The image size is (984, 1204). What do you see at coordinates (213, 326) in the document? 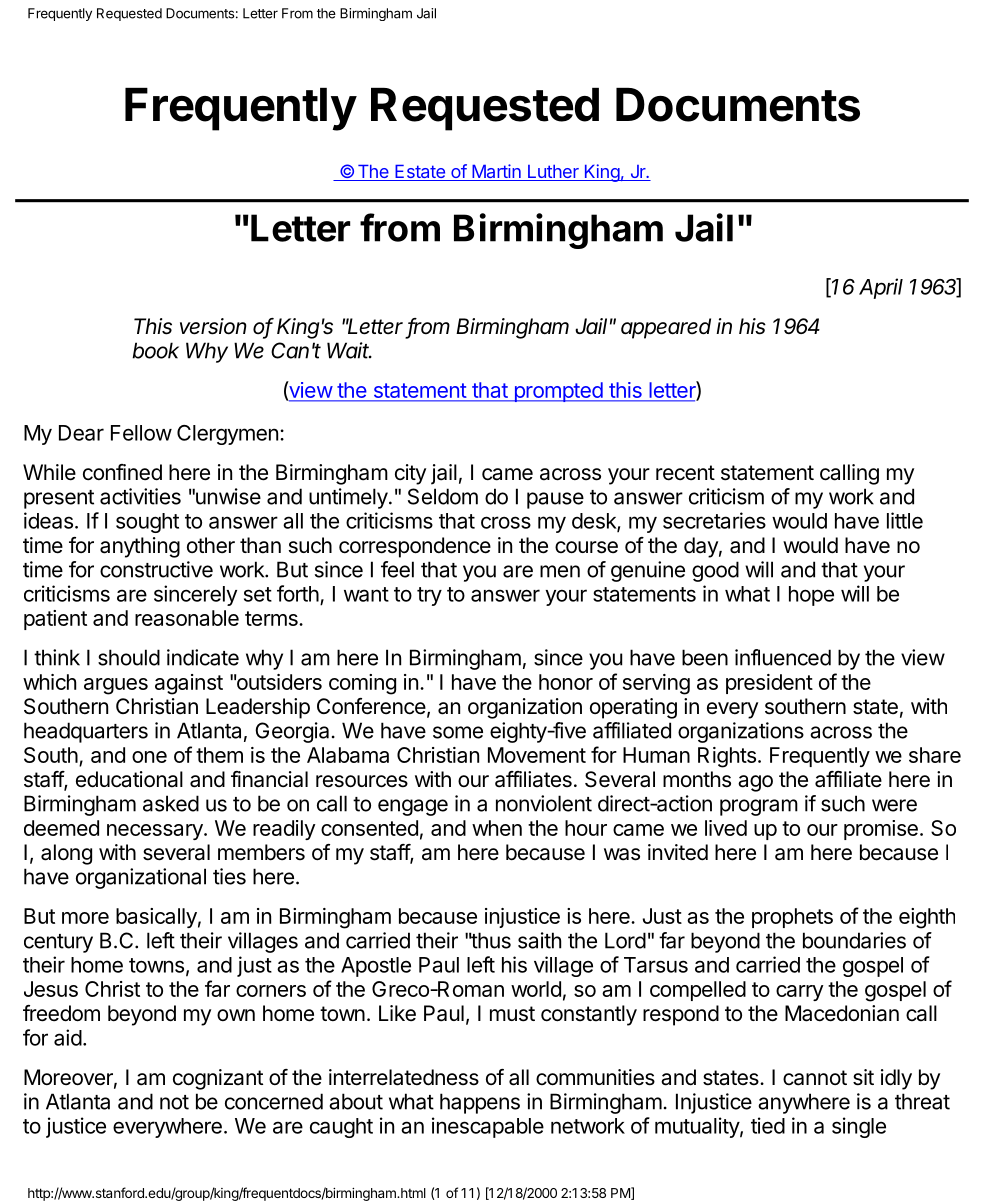
I see `version` at bounding box center [213, 326].
